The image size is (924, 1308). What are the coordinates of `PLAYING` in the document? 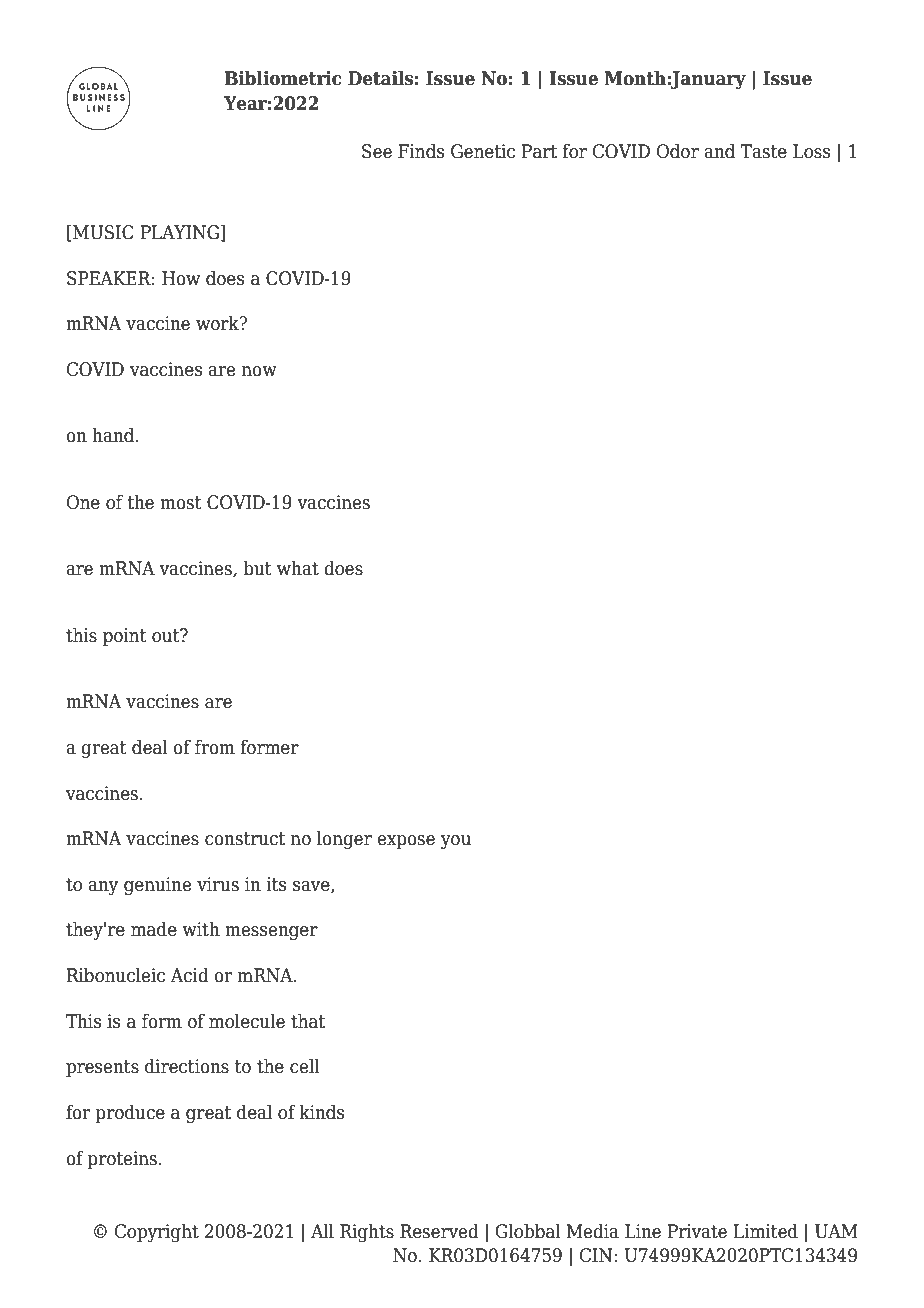 It's located at (179, 232).
